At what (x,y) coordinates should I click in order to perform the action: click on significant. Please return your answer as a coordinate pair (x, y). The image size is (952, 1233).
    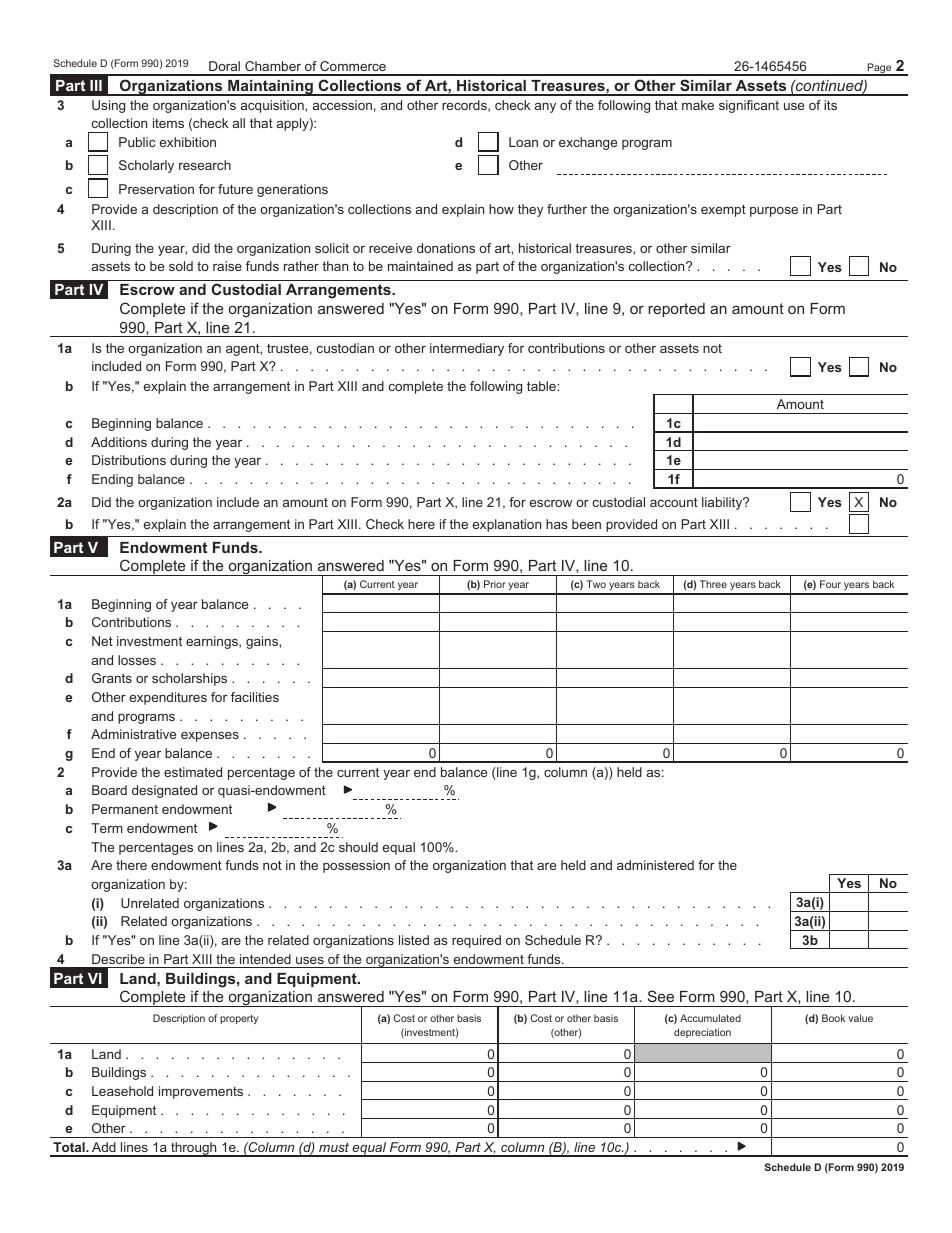
    Looking at the image, I should click on (749, 106).
